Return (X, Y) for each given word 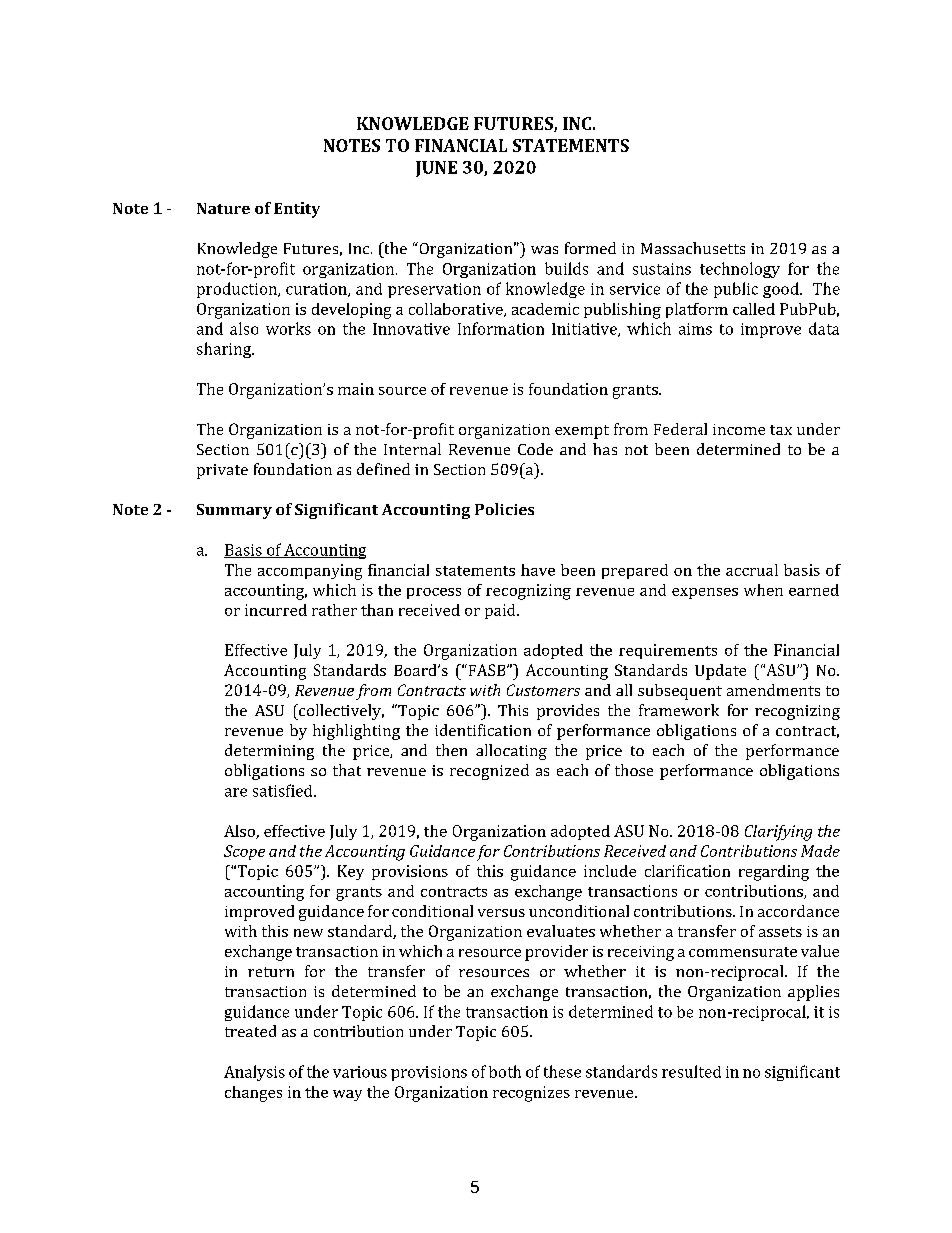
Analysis (254, 1073)
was (544, 250)
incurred (276, 610)
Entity (297, 210)
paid (501, 611)
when (763, 590)
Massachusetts (693, 248)
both (505, 1071)
